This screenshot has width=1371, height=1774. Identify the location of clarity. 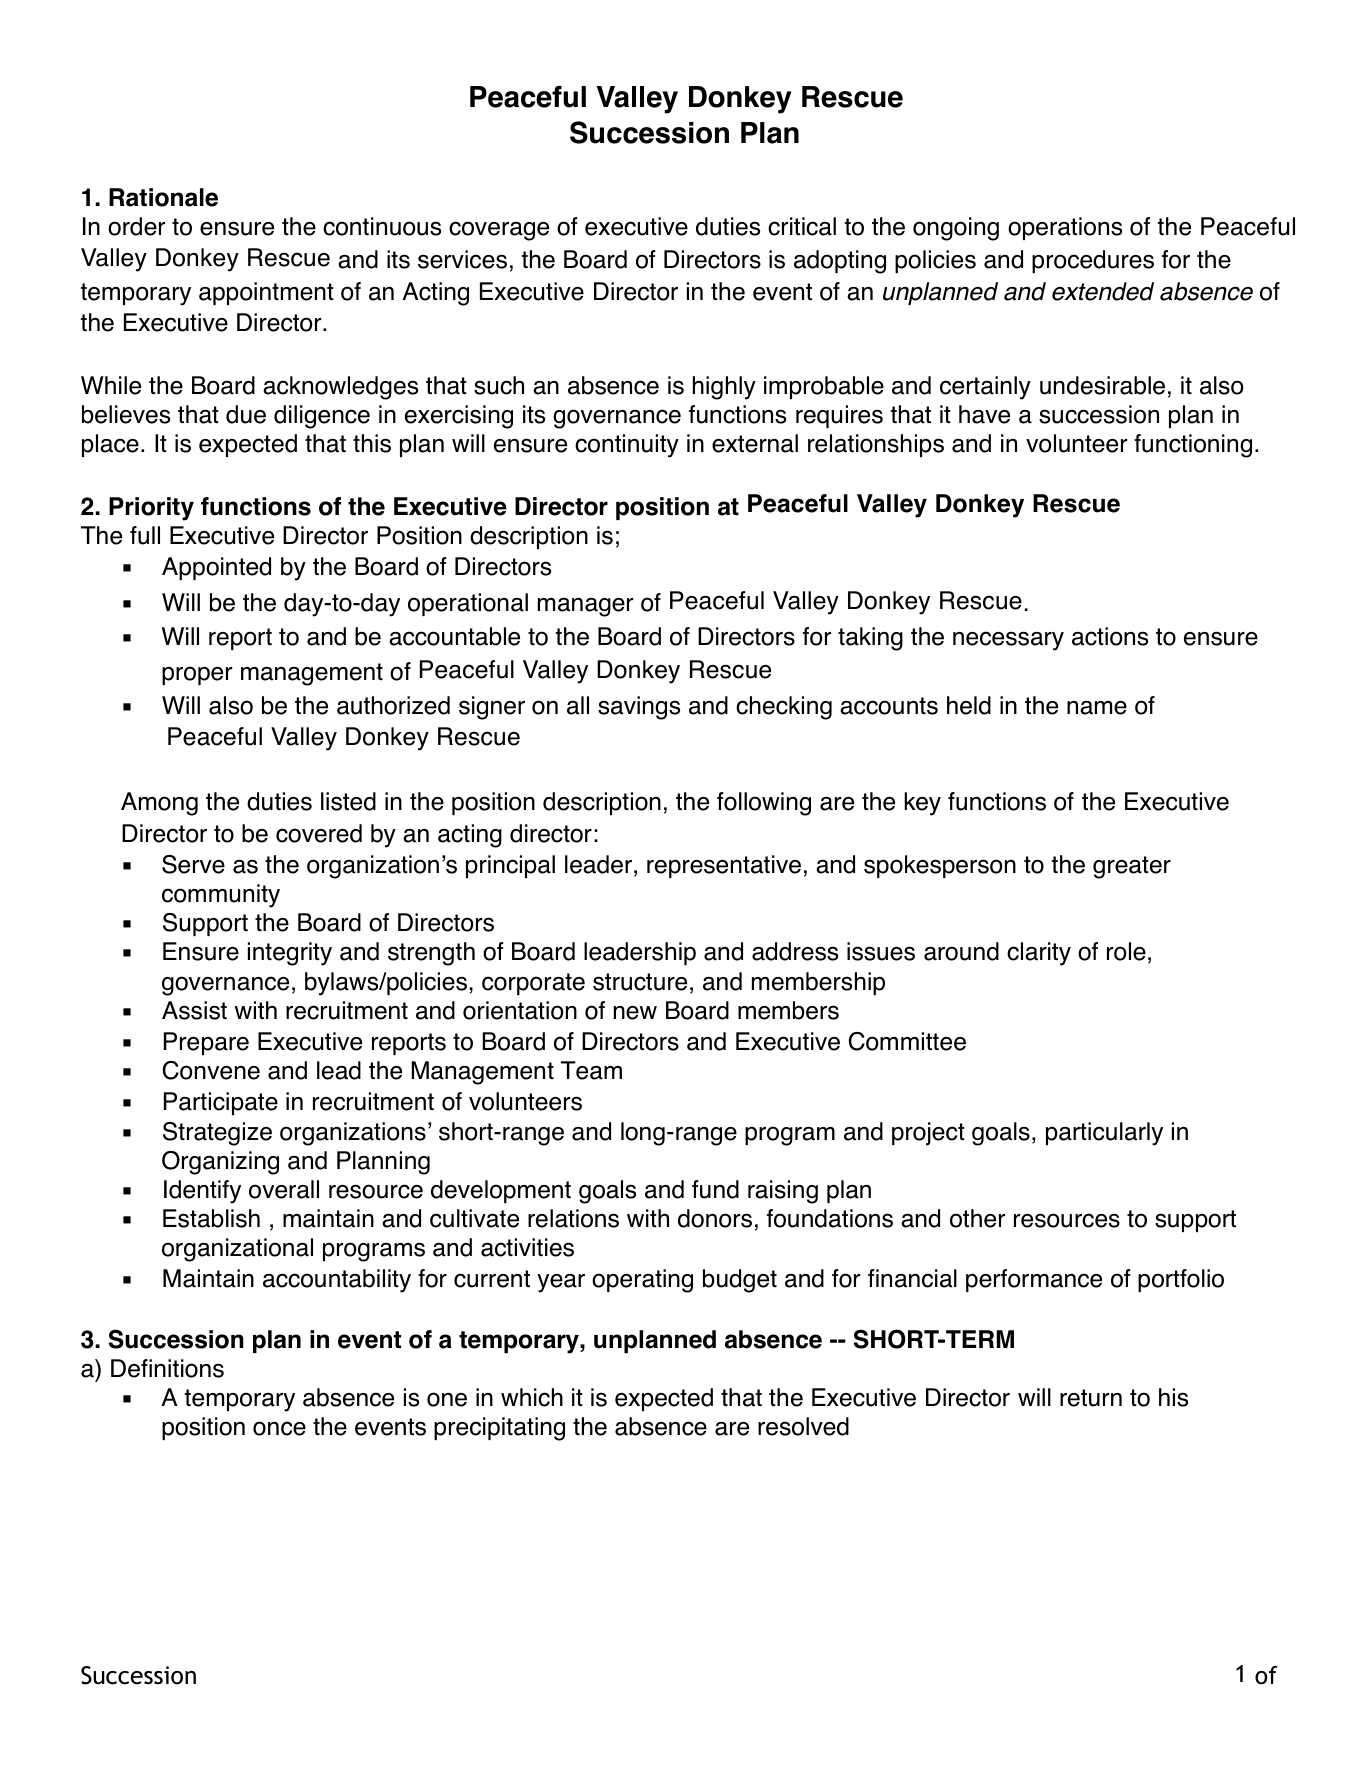
(1039, 954).
